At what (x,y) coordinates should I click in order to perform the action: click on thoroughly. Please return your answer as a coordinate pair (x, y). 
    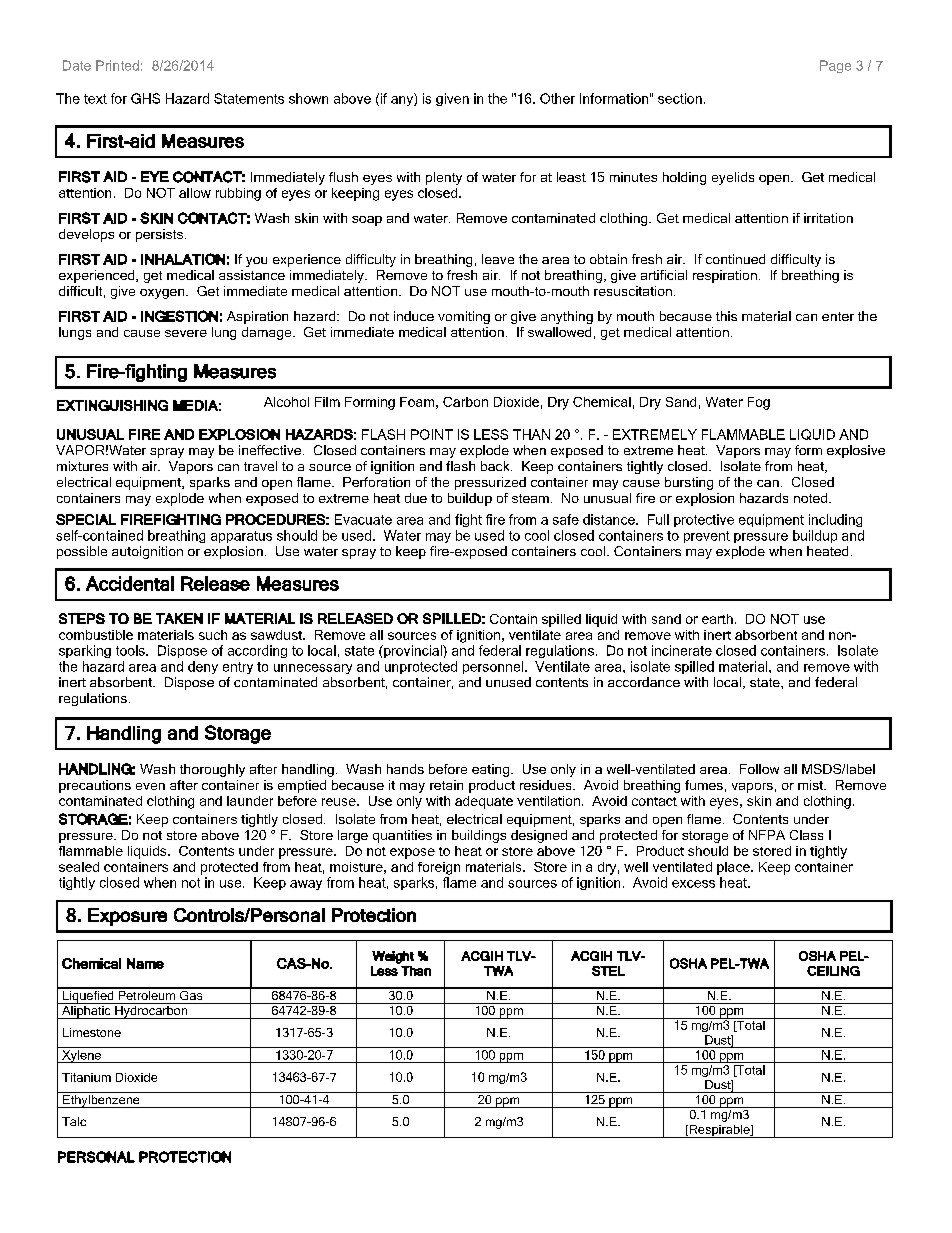
    Looking at the image, I should click on (212, 770).
